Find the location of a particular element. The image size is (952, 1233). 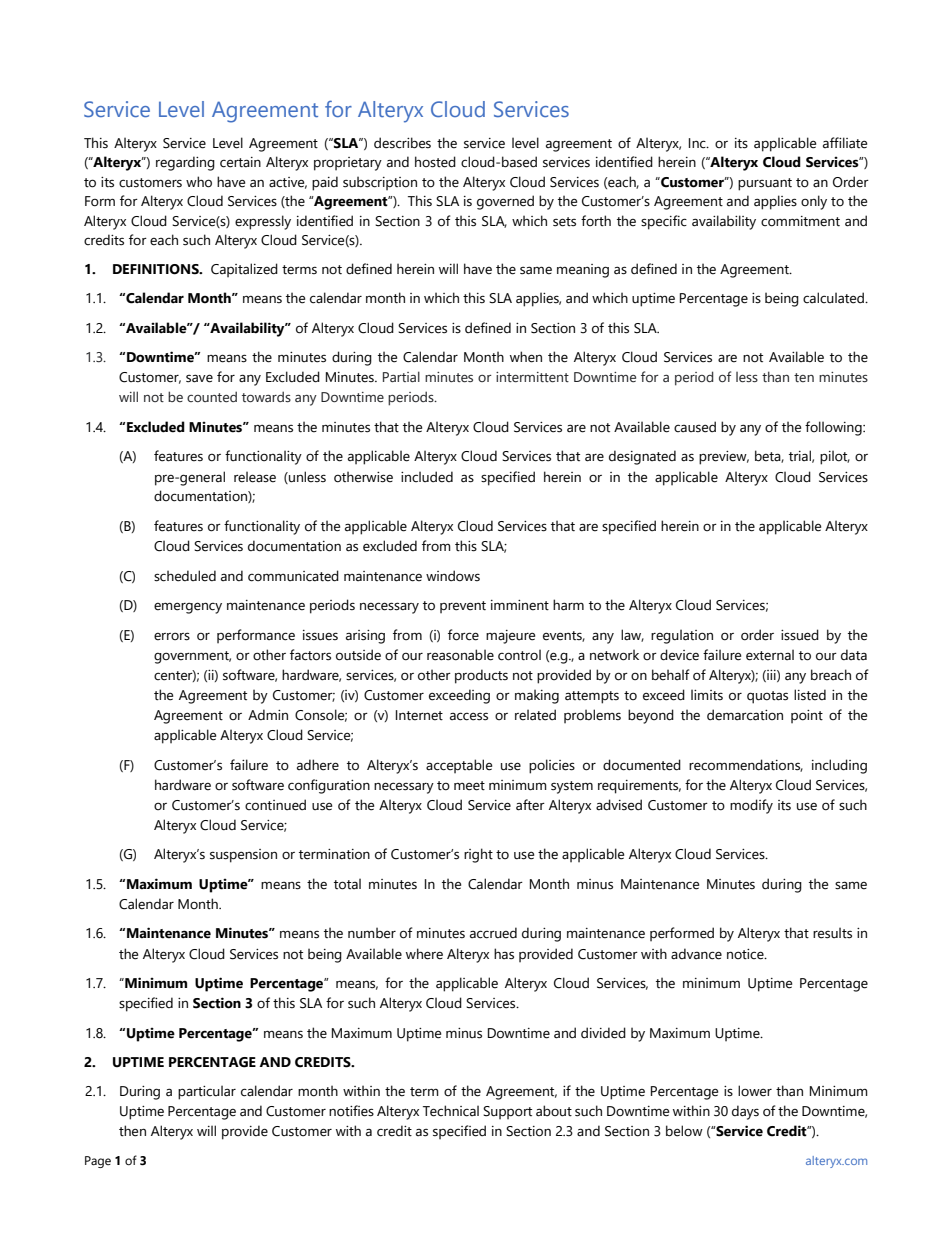

regarding is located at coordinates (185, 163).
